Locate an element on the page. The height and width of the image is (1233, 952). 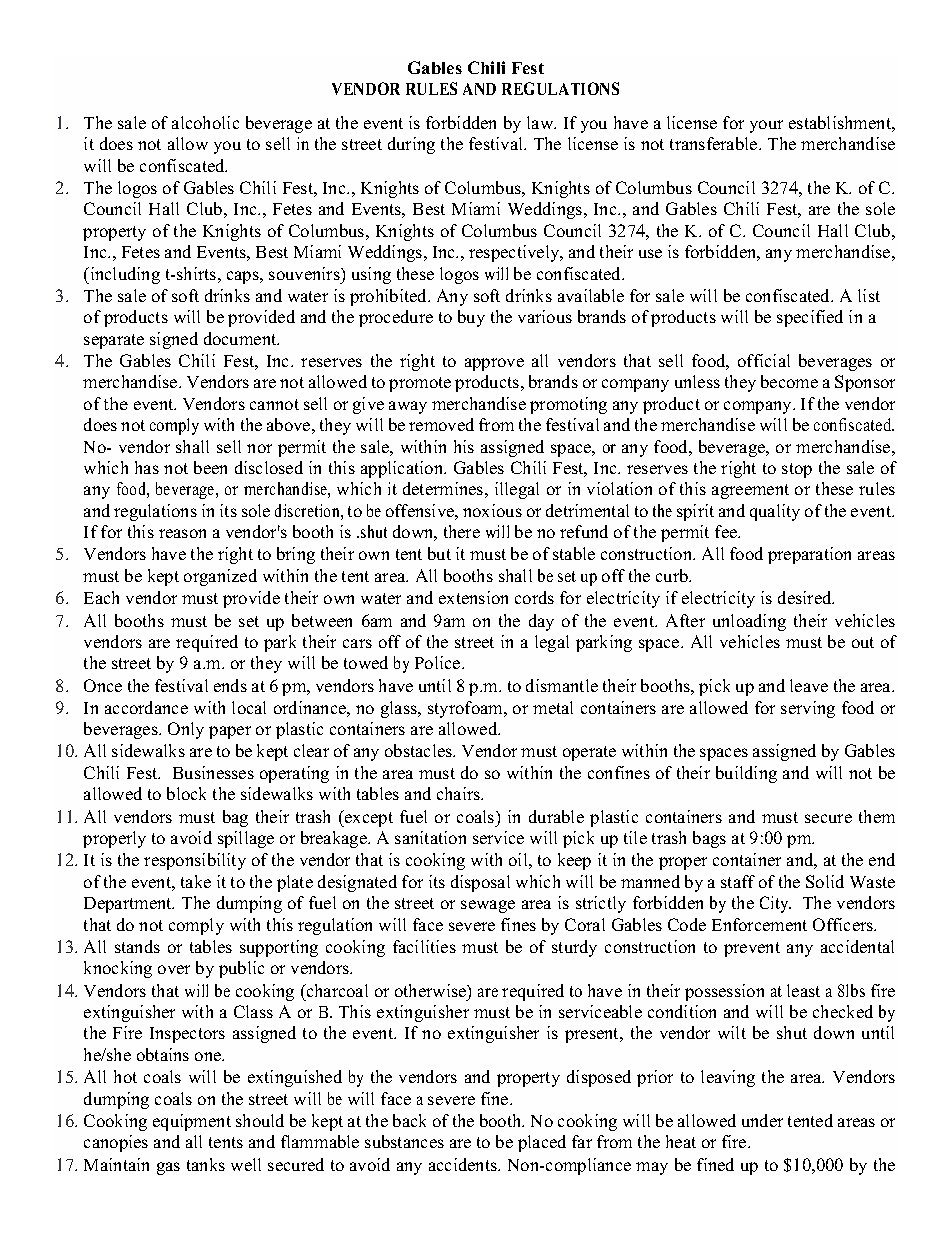
stop is located at coordinates (797, 470).
